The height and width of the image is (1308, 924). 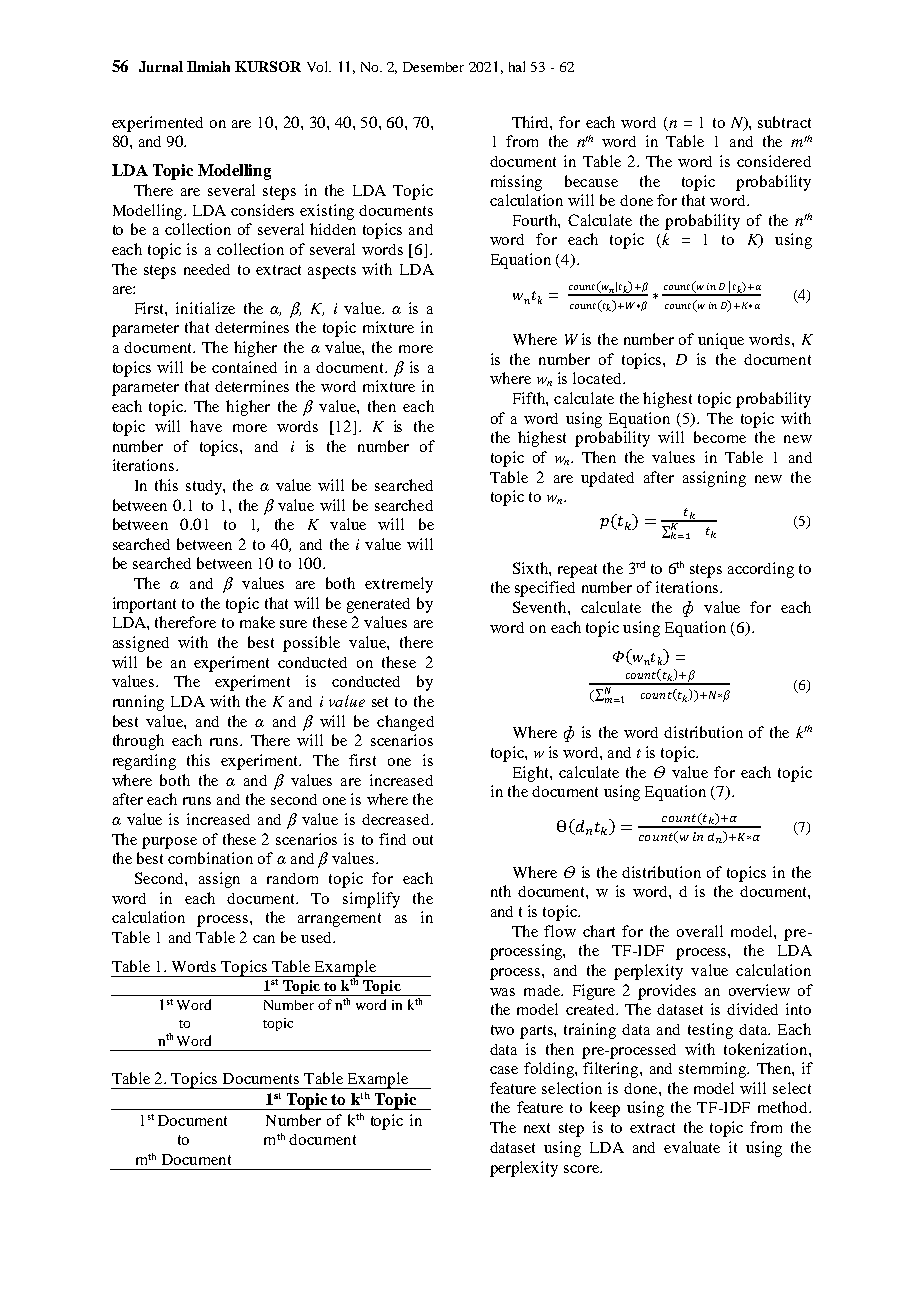 What do you see at coordinates (692, 1147) in the image?
I see `evaluate` at bounding box center [692, 1147].
